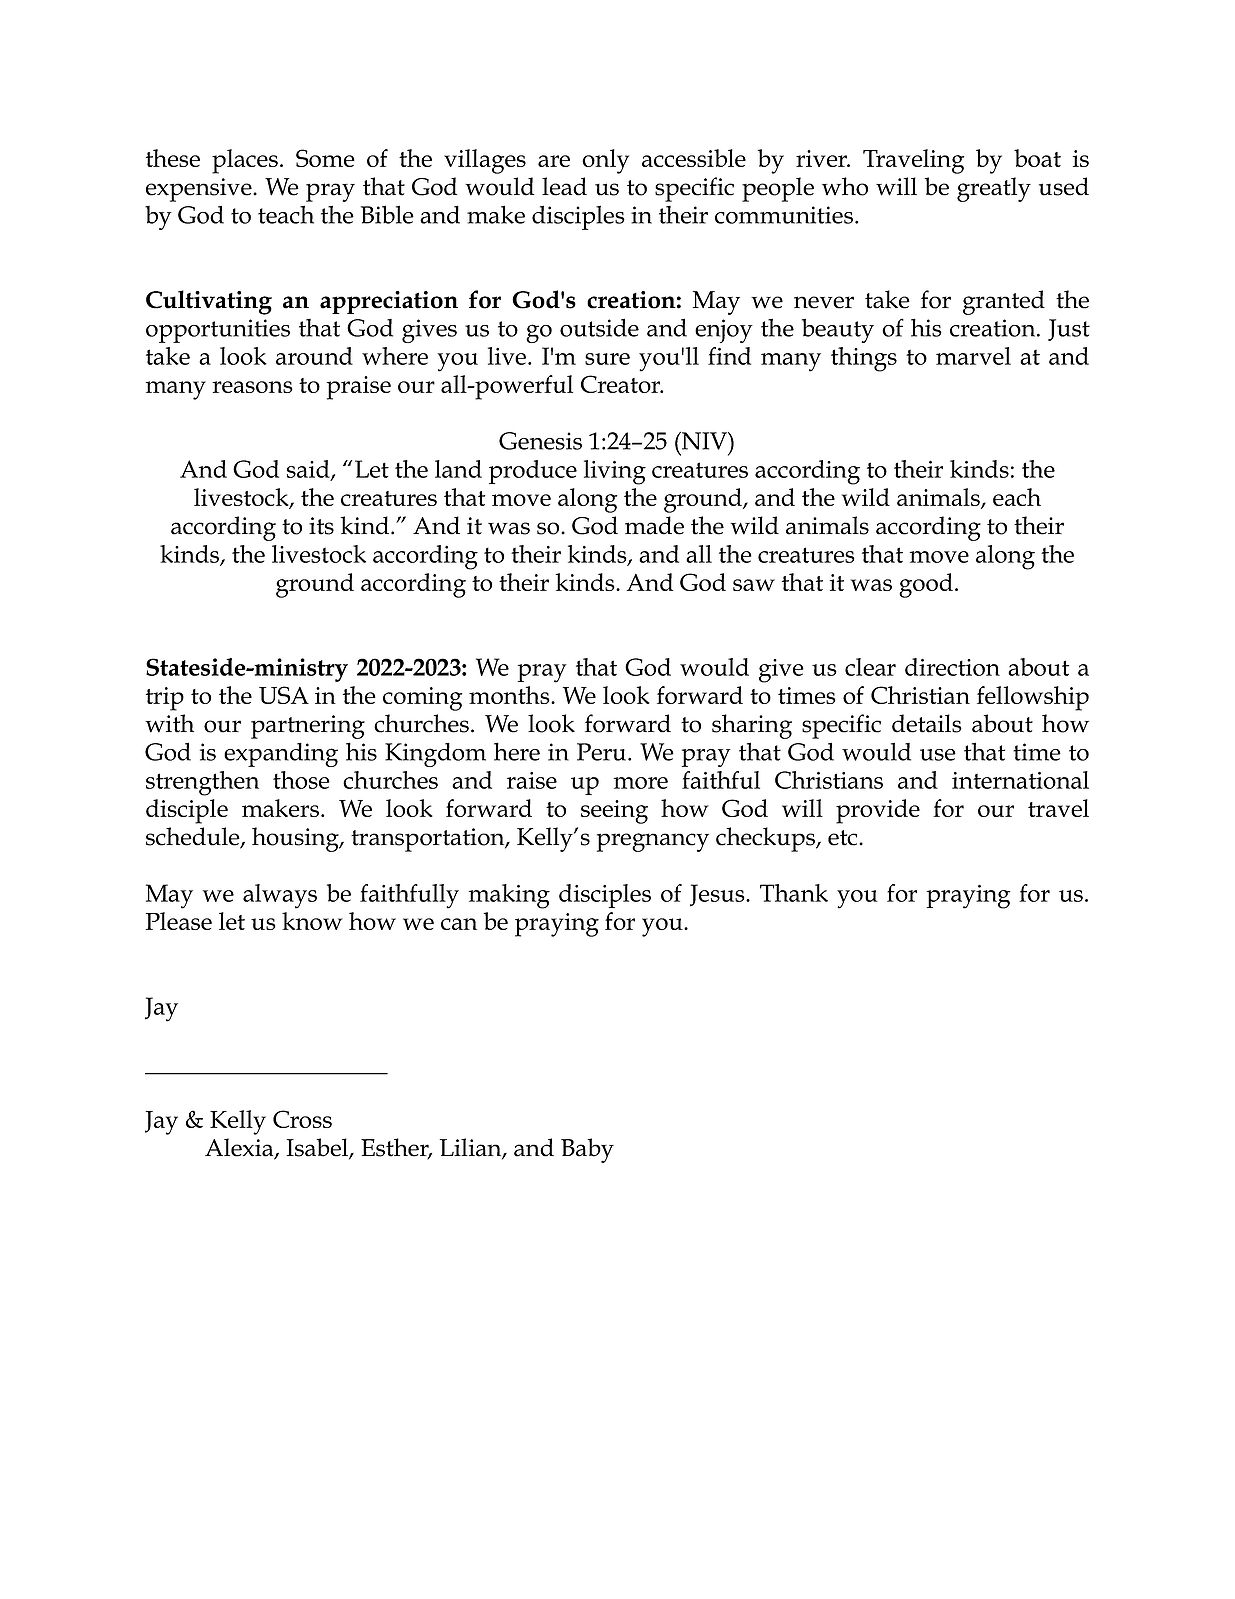 The width and height of the page is (1235, 1599). Describe the element at coordinates (587, 1150) in the page. I see `Baby` at that location.
